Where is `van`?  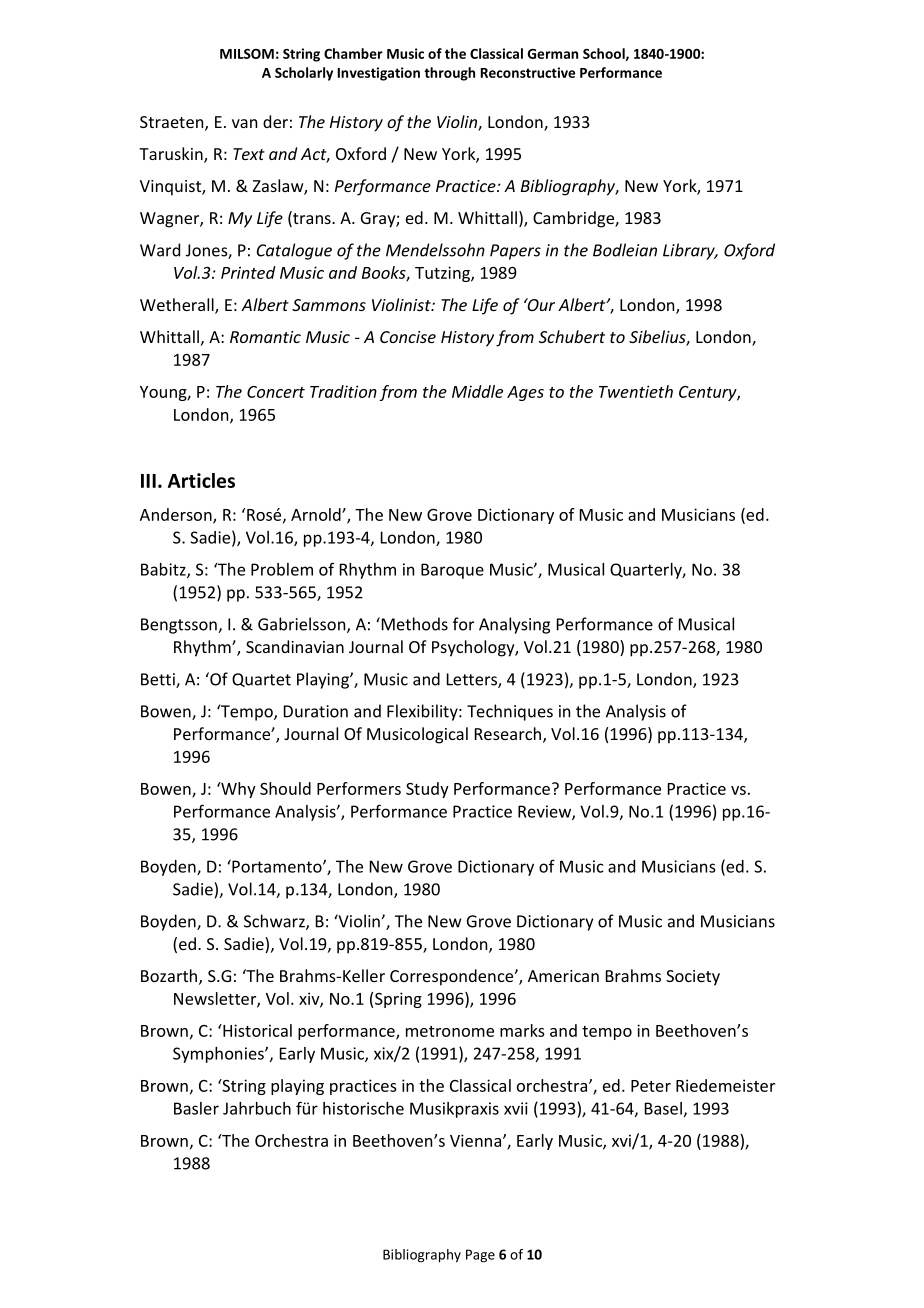
van is located at coordinates (244, 123).
